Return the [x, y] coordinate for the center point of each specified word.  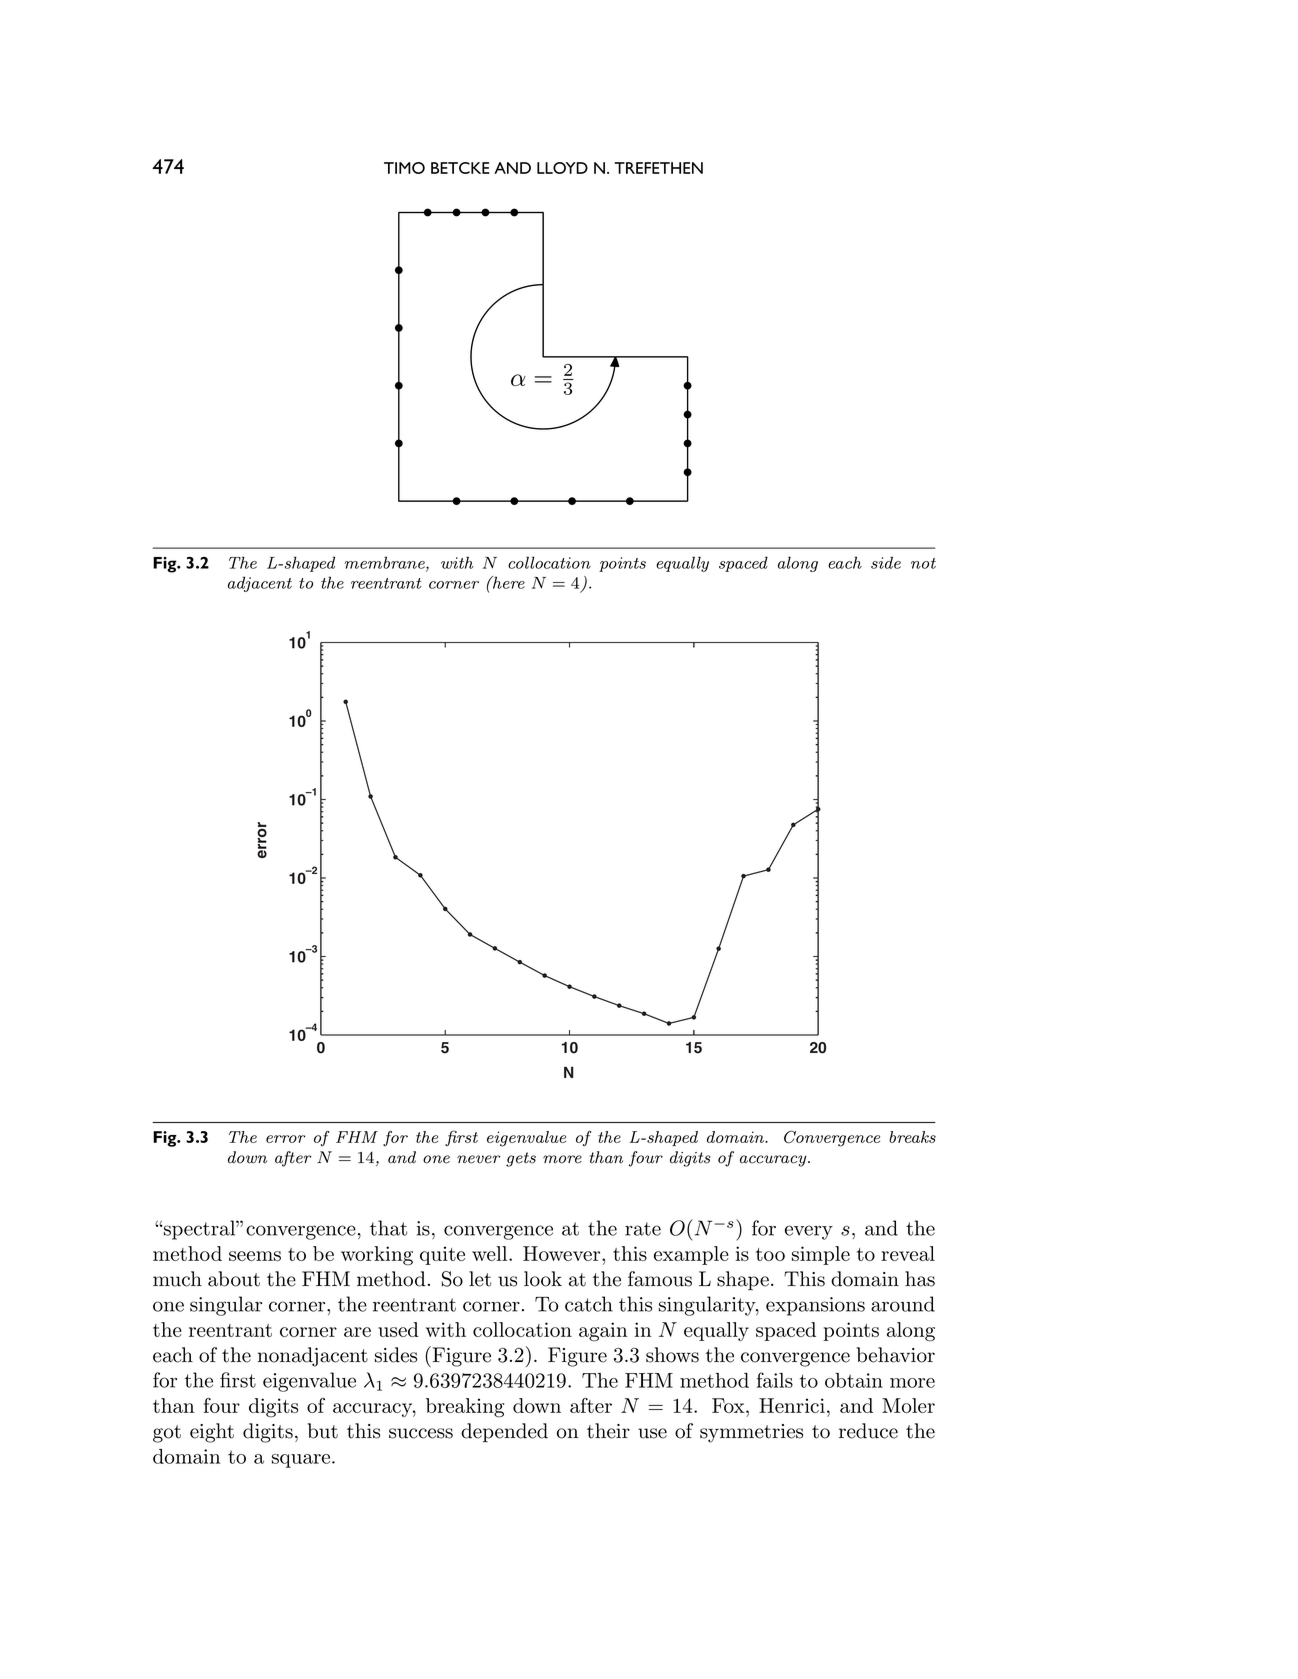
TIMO [404, 168]
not [923, 563]
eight [212, 1433]
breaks [912, 1137]
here [508, 582]
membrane [386, 563]
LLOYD [562, 168]
